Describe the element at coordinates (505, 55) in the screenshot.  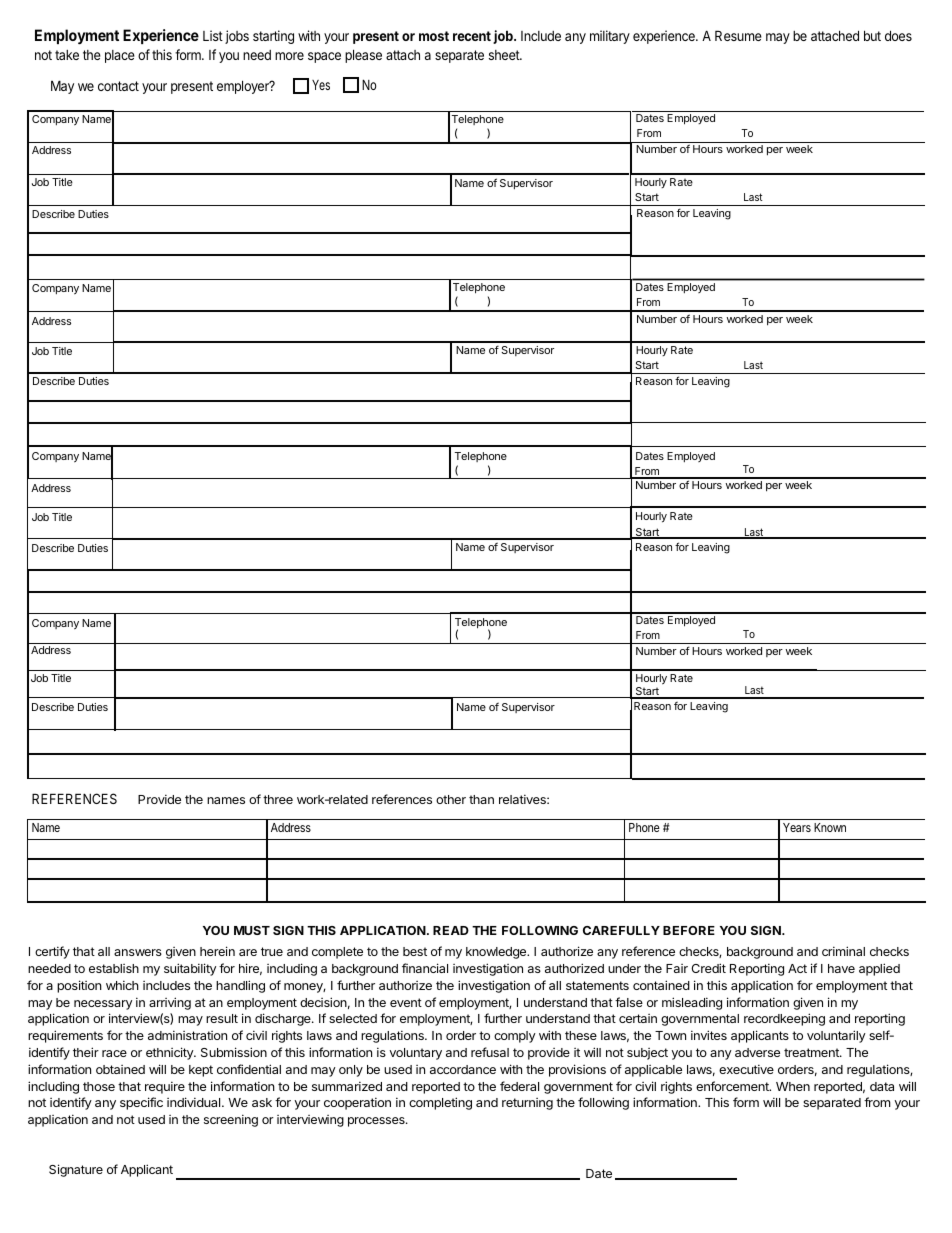
I see `sheet` at that location.
